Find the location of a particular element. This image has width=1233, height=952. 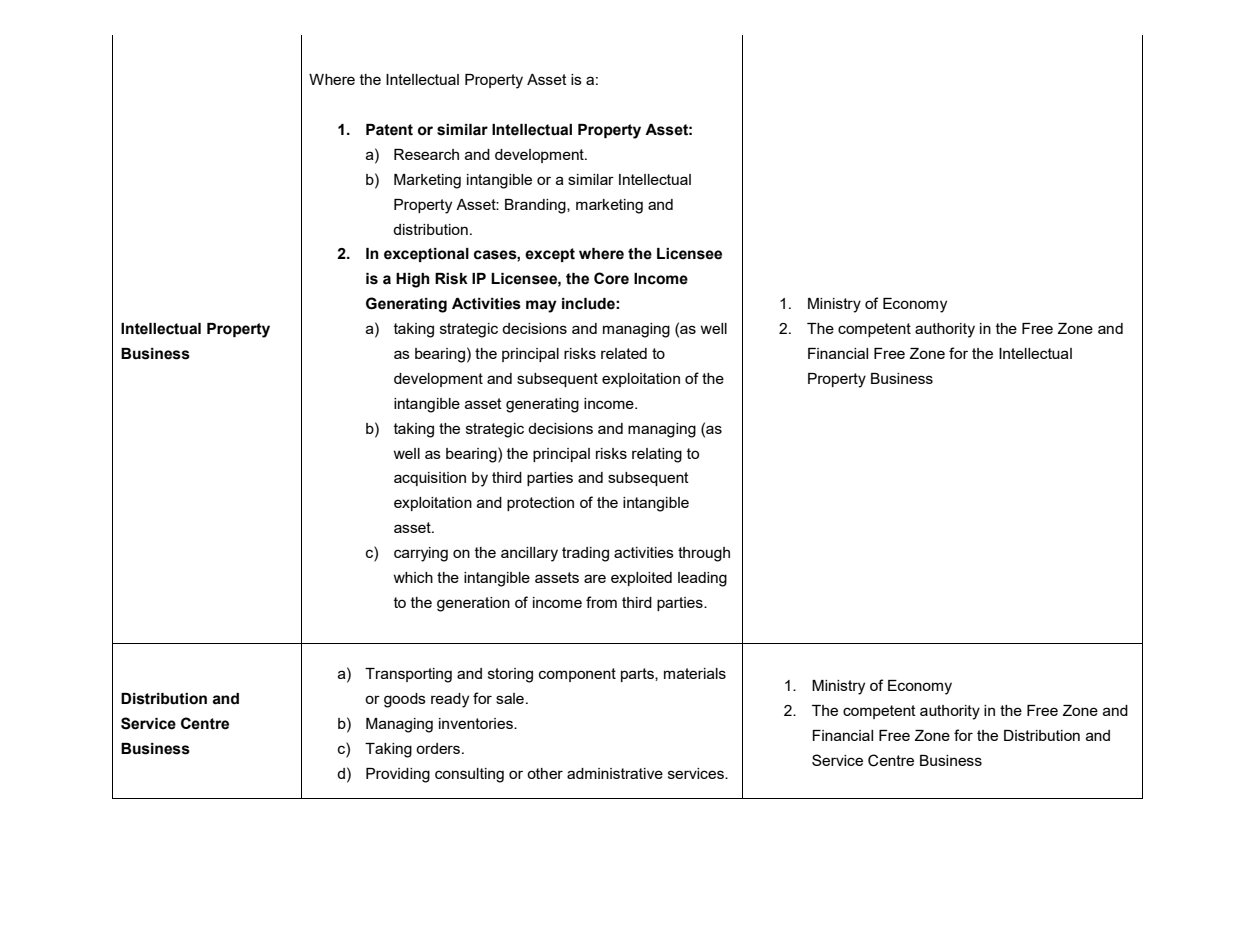

protection is located at coordinates (540, 504).
